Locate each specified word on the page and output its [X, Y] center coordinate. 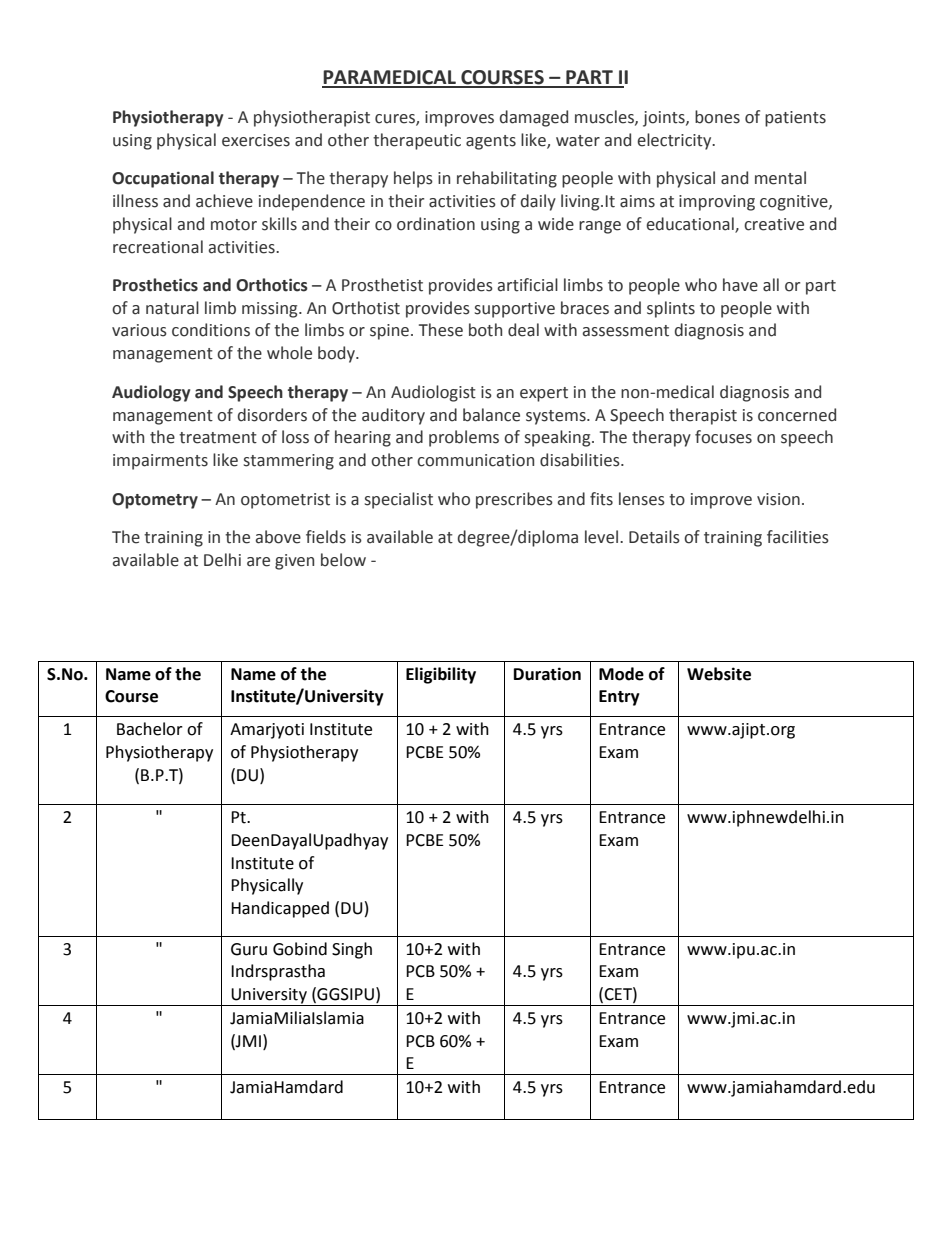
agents [491, 142]
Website [719, 674]
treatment [218, 438]
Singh [352, 950]
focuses [723, 437]
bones [717, 117]
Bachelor [150, 729]
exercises [256, 140]
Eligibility [441, 675]
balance [491, 415]
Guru [249, 949]
